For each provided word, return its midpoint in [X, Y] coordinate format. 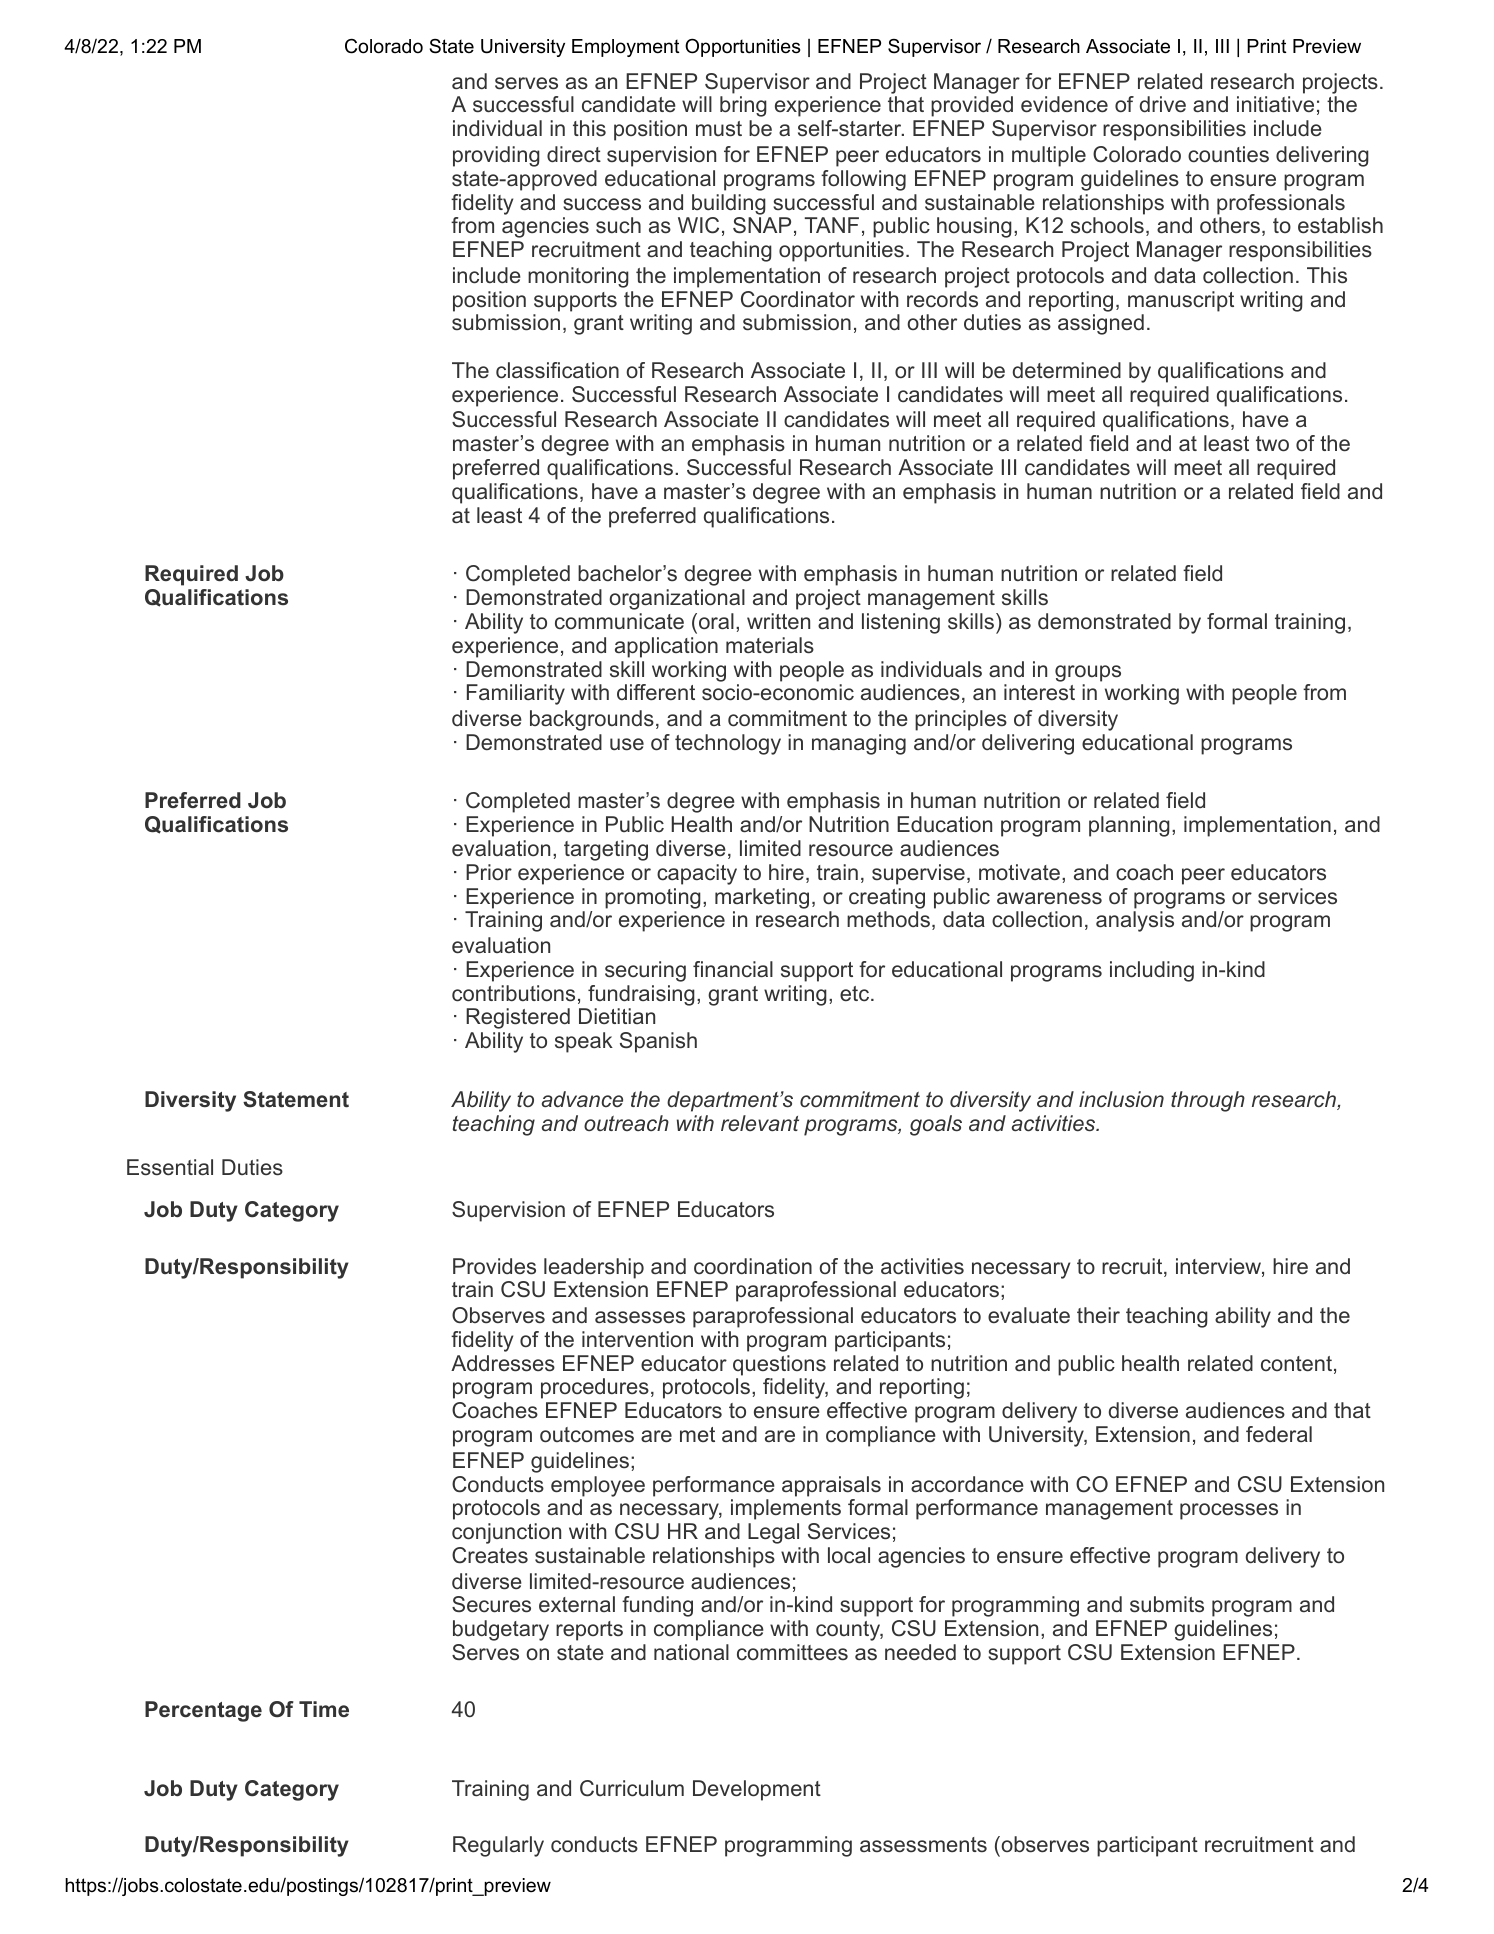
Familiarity [516, 694]
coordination [753, 1266]
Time [324, 1709]
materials [770, 645]
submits [1167, 1604]
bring [743, 106]
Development [757, 1790]
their [1098, 1315]
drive [1163, 104]
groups [1088, 673]
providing [496, 156]
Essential [170, 1167]
